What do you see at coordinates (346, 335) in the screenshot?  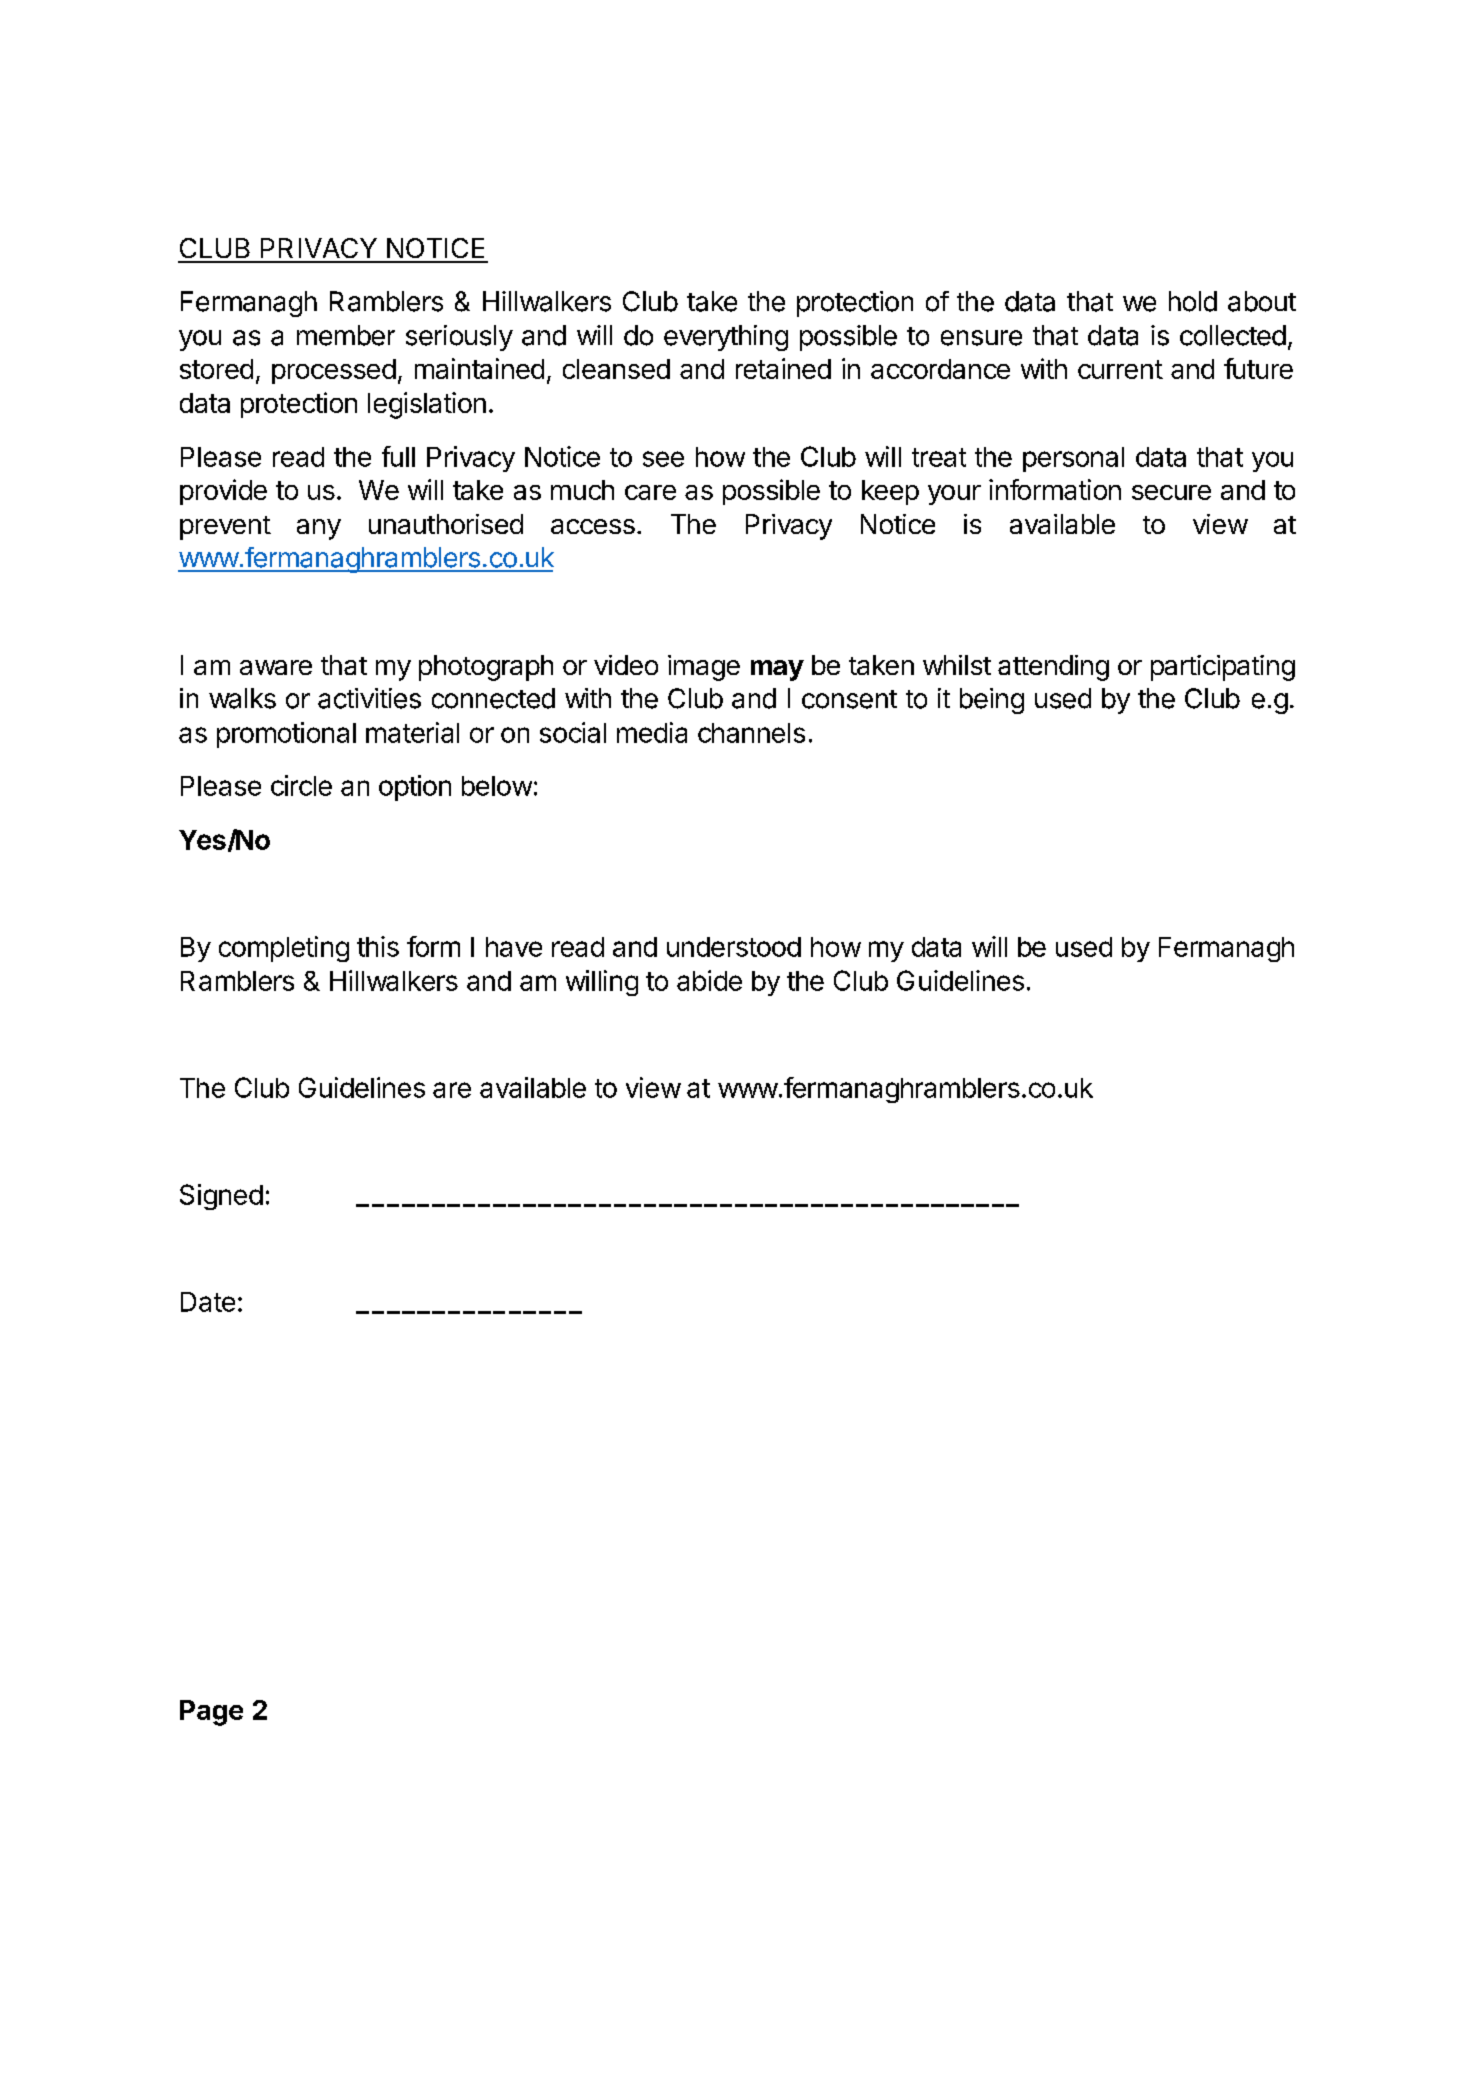 I see `member` at bounding box center [346, 335].
